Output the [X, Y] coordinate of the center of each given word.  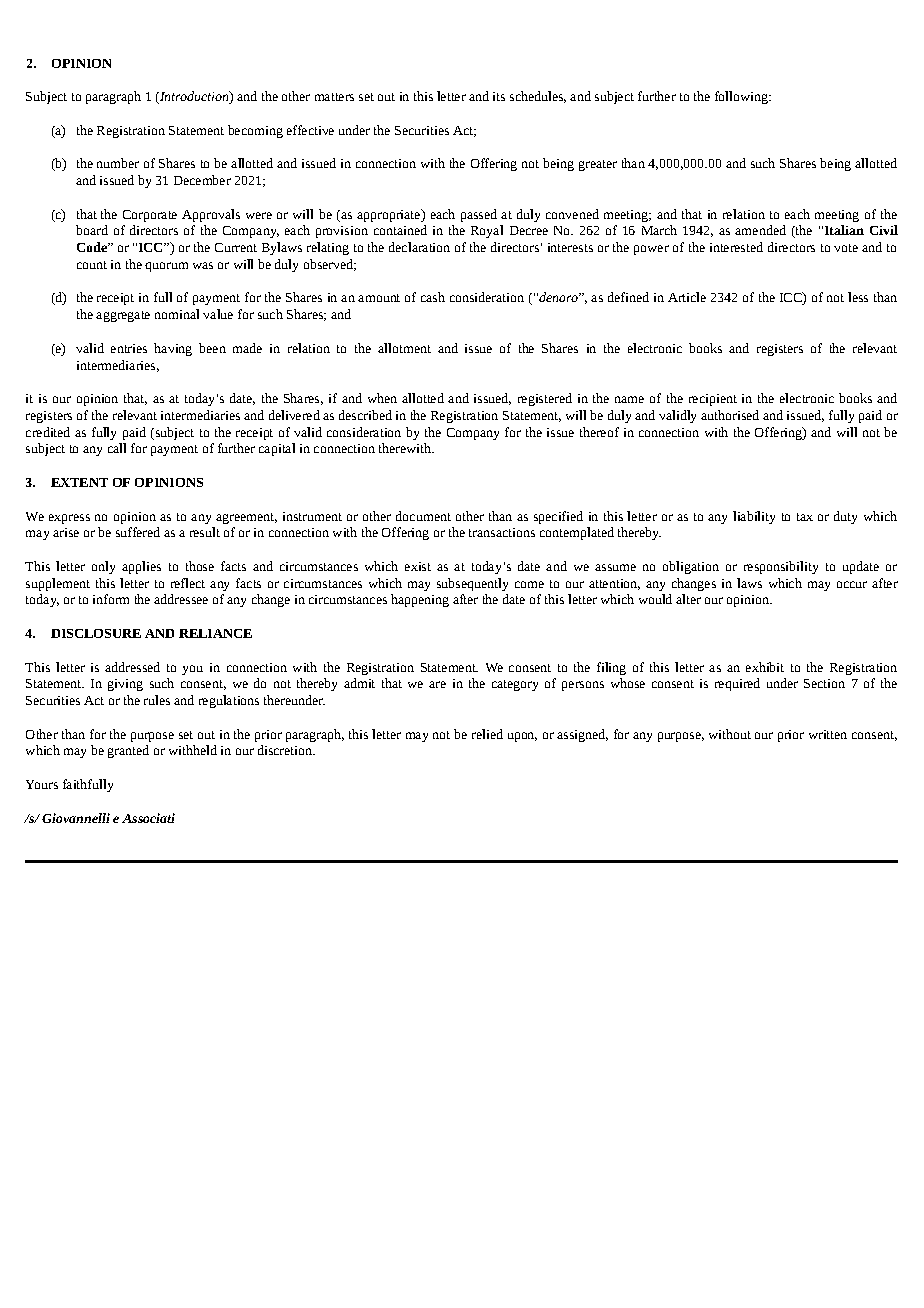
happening [420, 600]
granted [128, 751]
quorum [166, 267]
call [117, 448]
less [858, 297]
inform [111, 599]
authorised [730, 415]
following [742, 97]
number [118, 163]
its [499, 96]
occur [852, 584]
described [365, 415]
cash [433, 297]
